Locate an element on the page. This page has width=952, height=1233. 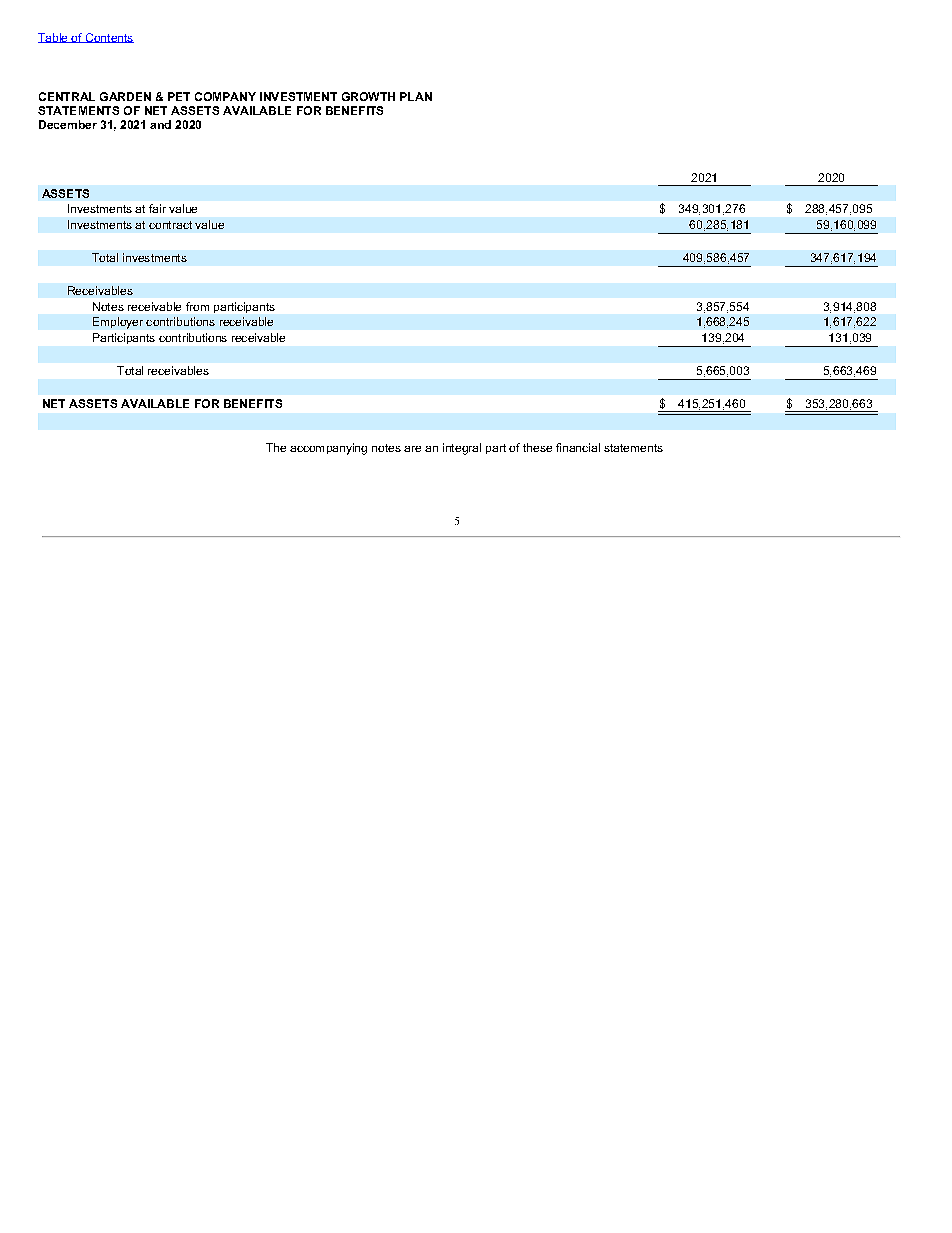
contract is located at coordinates (170, 225).
